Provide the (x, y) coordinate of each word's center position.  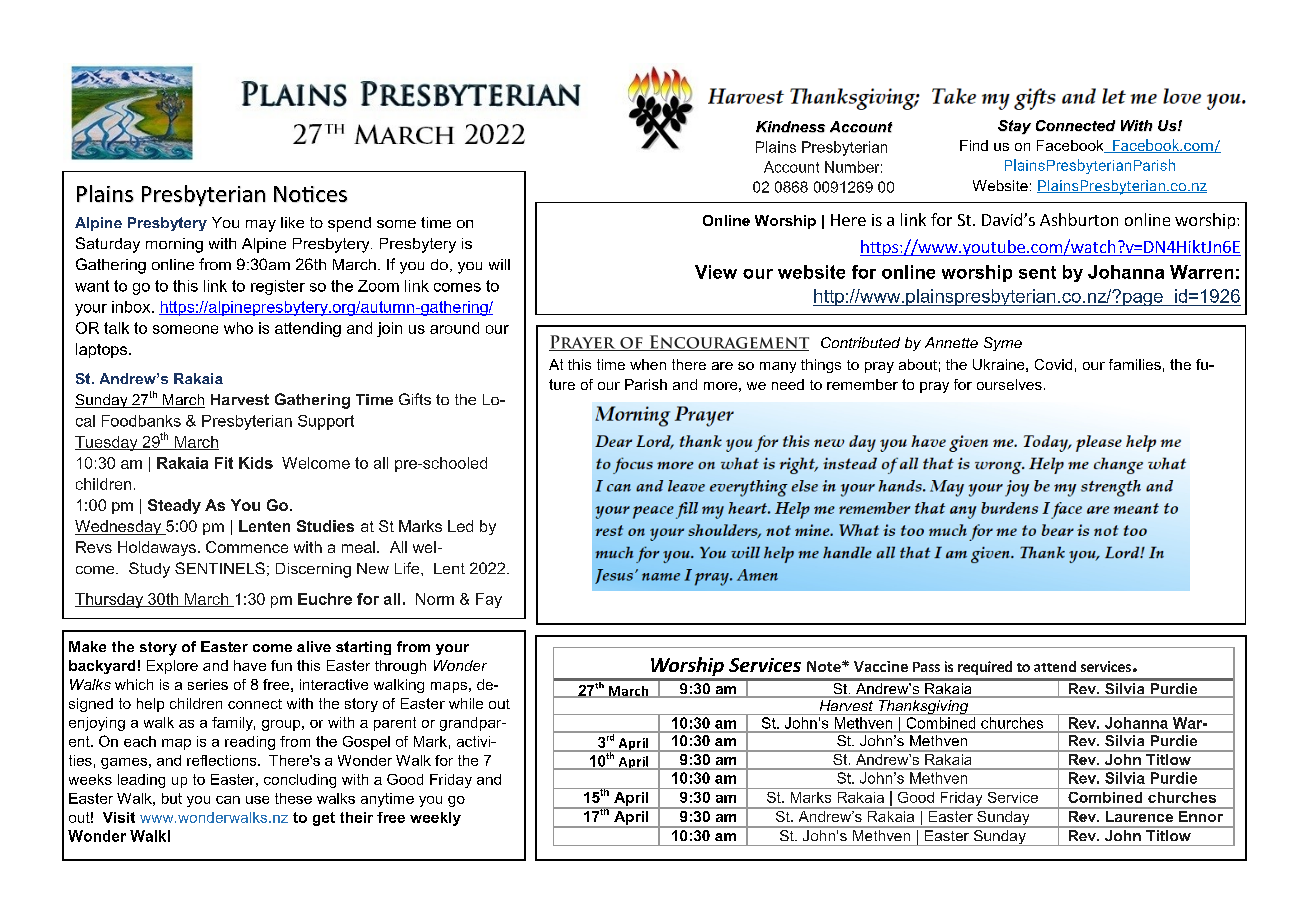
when (648, 364)
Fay (489, 600)
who (238, 328)
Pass (926, 667)
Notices (310, 194)
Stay (1014, 127)
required (985, 668)
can (228, 800)
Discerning (313, 570)
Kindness (790, 127)
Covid (1053, 364)
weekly (435, 819)
